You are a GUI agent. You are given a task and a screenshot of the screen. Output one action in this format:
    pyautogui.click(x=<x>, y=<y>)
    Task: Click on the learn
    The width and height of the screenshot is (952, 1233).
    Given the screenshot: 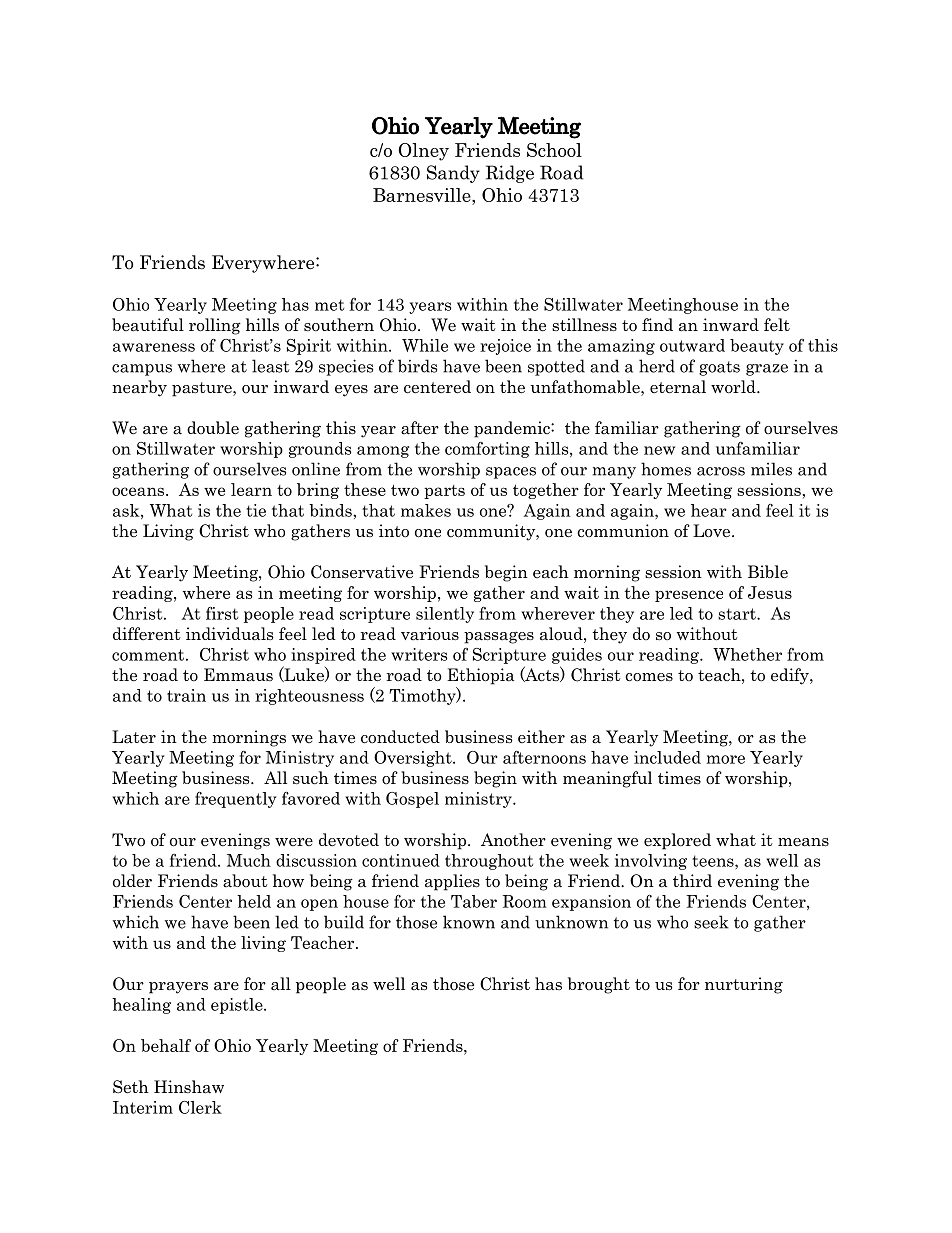 What is the action you would take?
    pyautogui.click(x=251, y=489)
